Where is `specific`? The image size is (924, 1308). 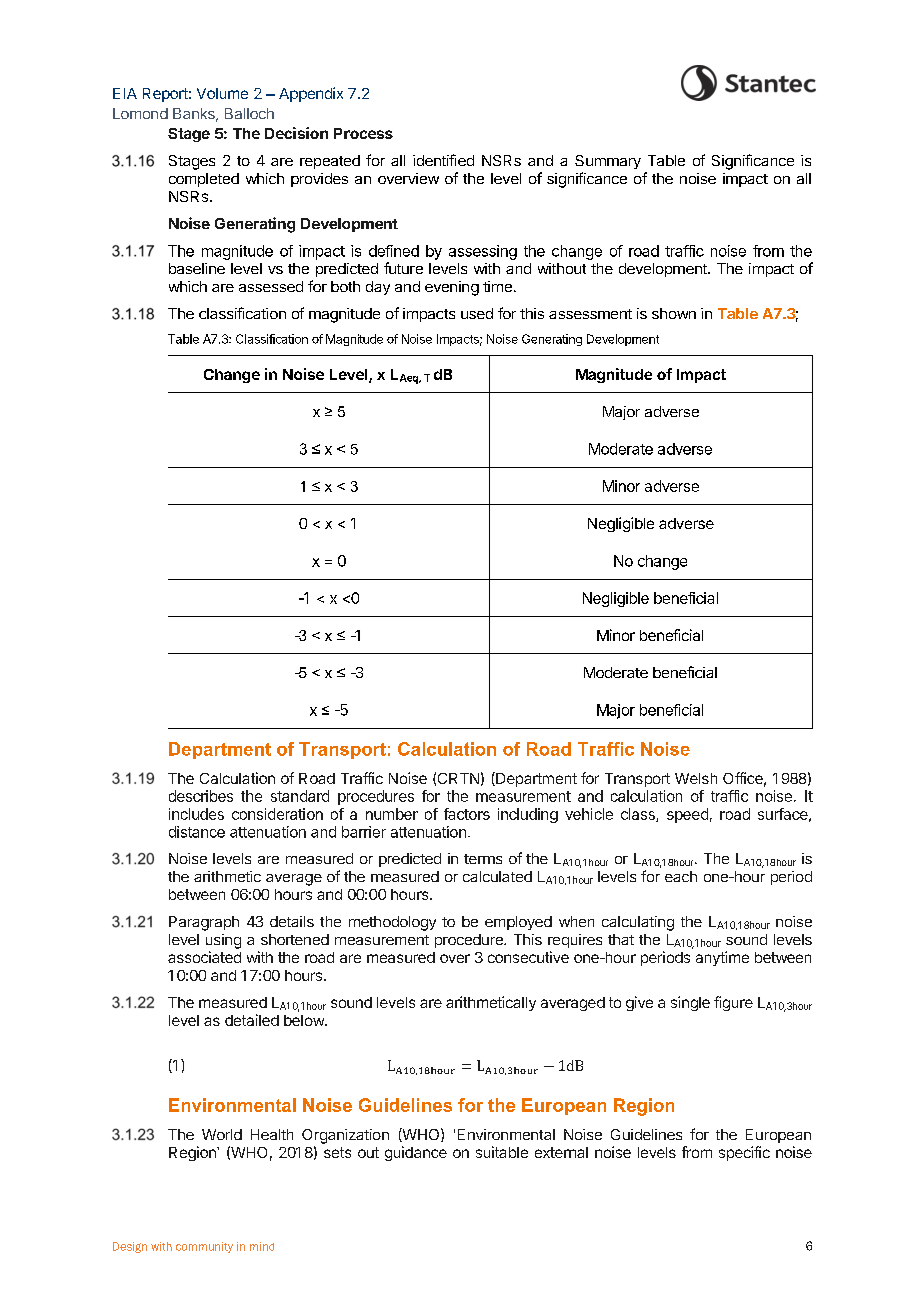 specific is located at coordinates (744, 1153).
